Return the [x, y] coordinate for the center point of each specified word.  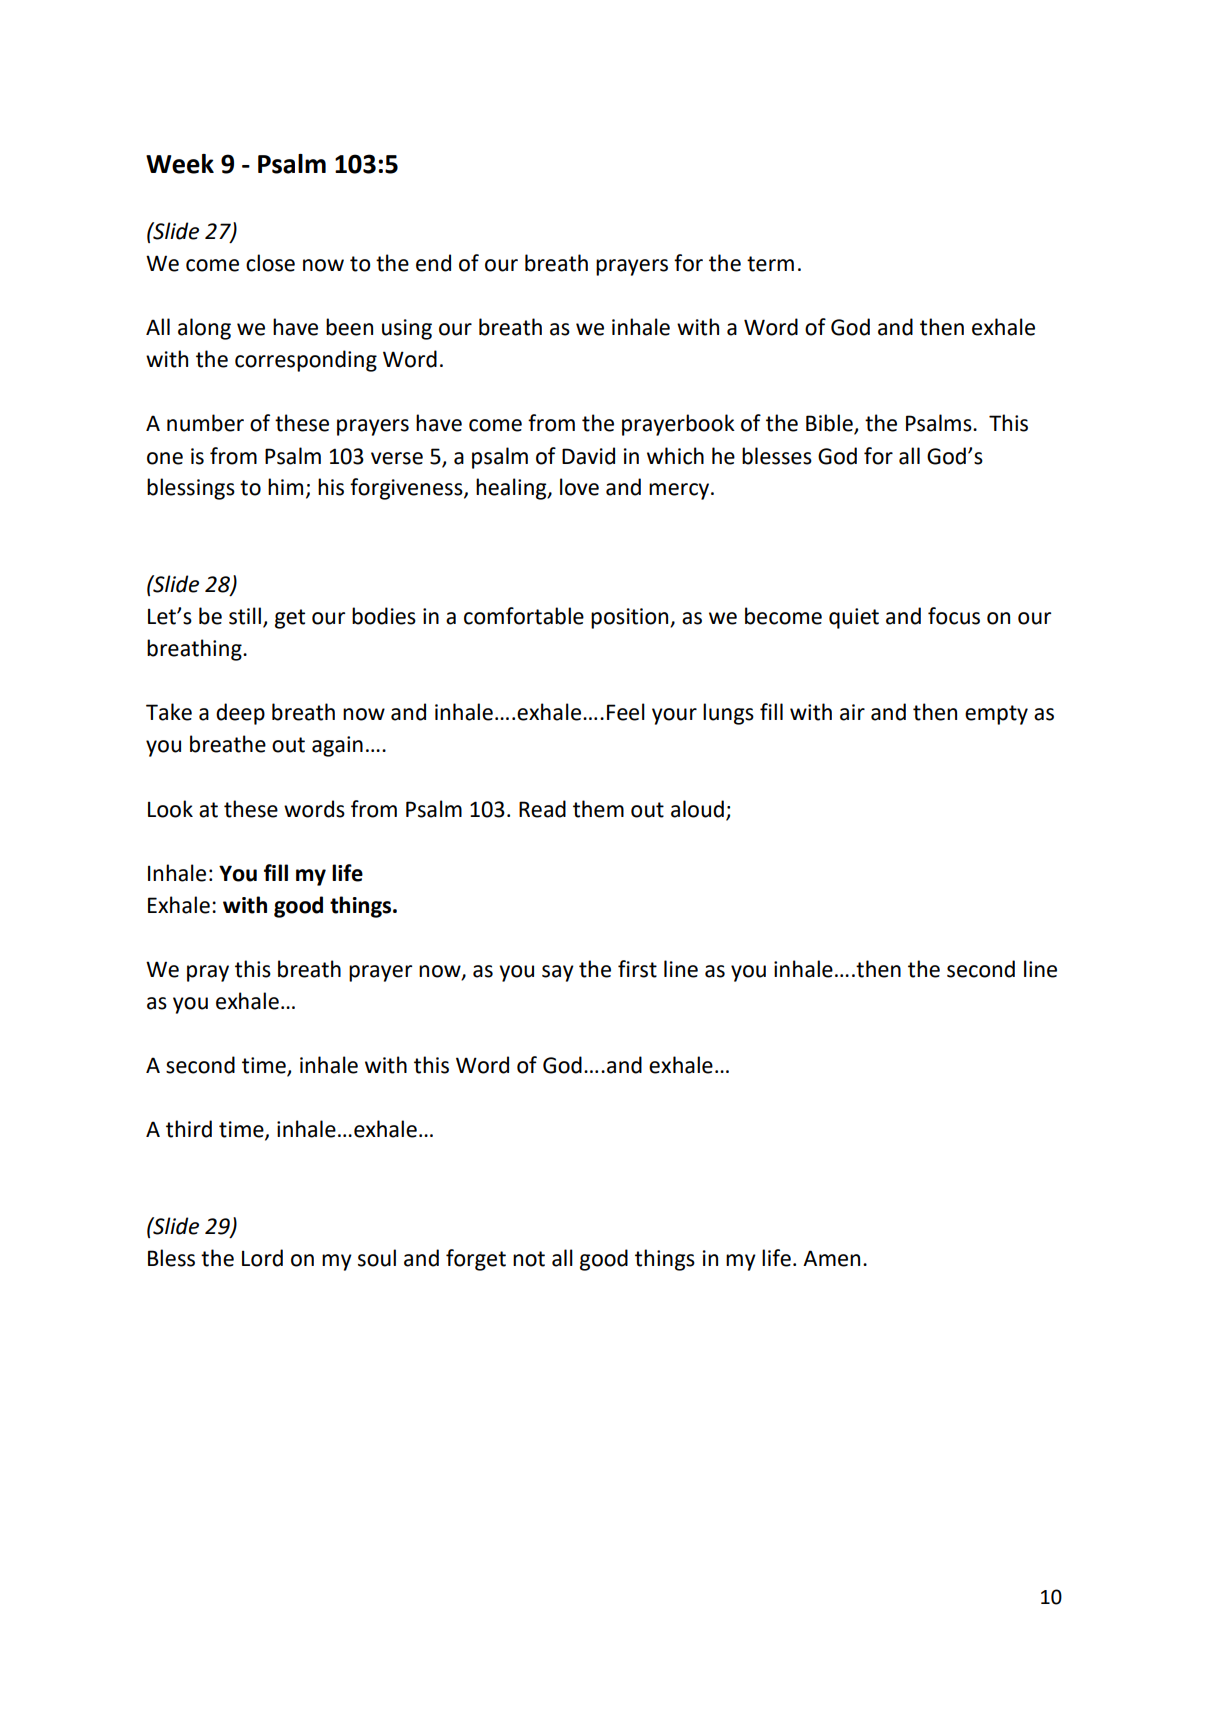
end [433, 263]
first [637, 969]
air [852, 712]
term [770, 264]
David [588, 456]
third [189, 1129]
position [631, 618]
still [245, 616]
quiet [854, 618]
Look [170, 809]
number [205, 423]
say [558, 973]
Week [180, 164]
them [598, 809]
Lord [262, 1258]
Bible [830, 424]
